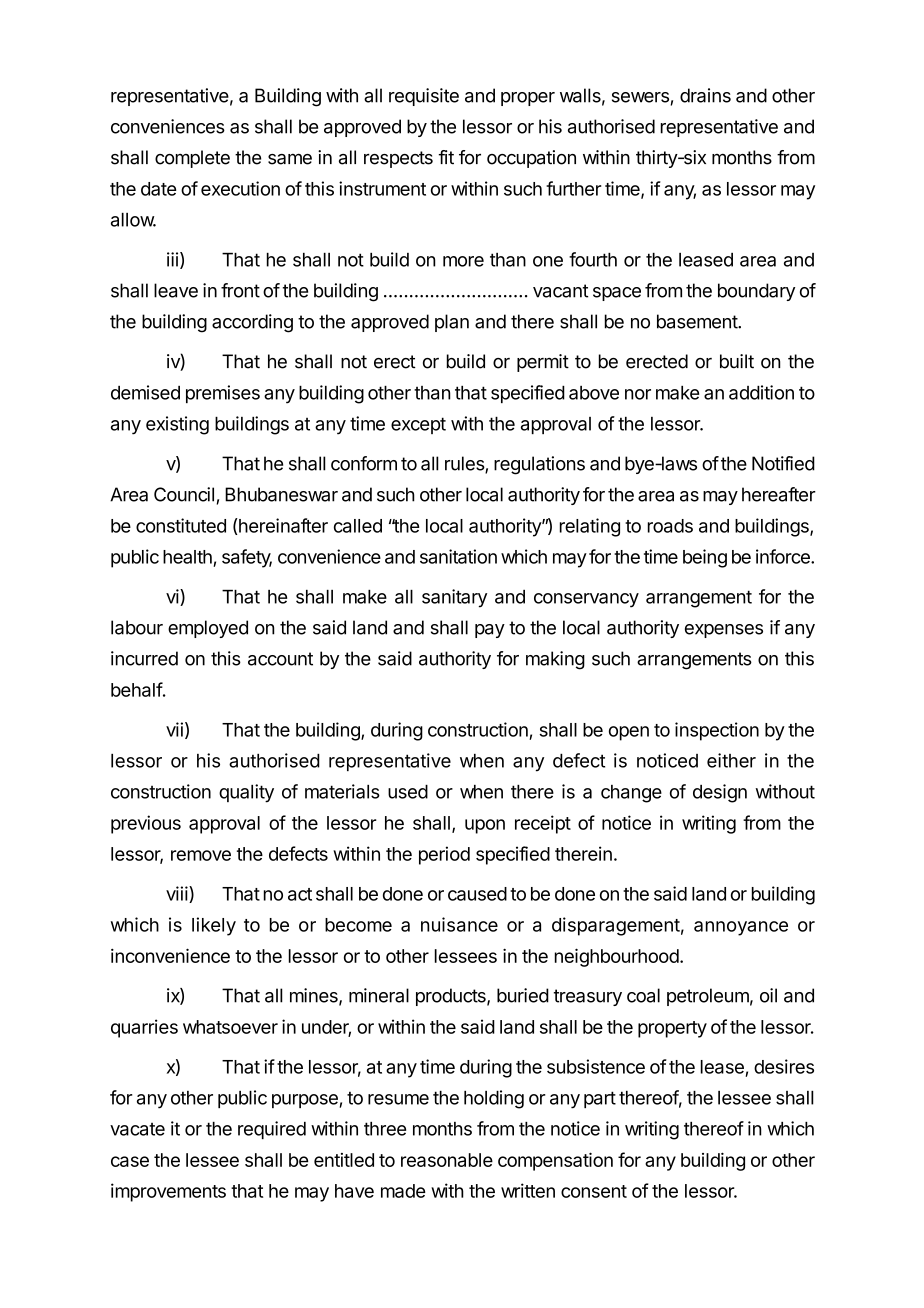 The image size is (924, 1308). I want to click on expenses, so click(724, 631).
